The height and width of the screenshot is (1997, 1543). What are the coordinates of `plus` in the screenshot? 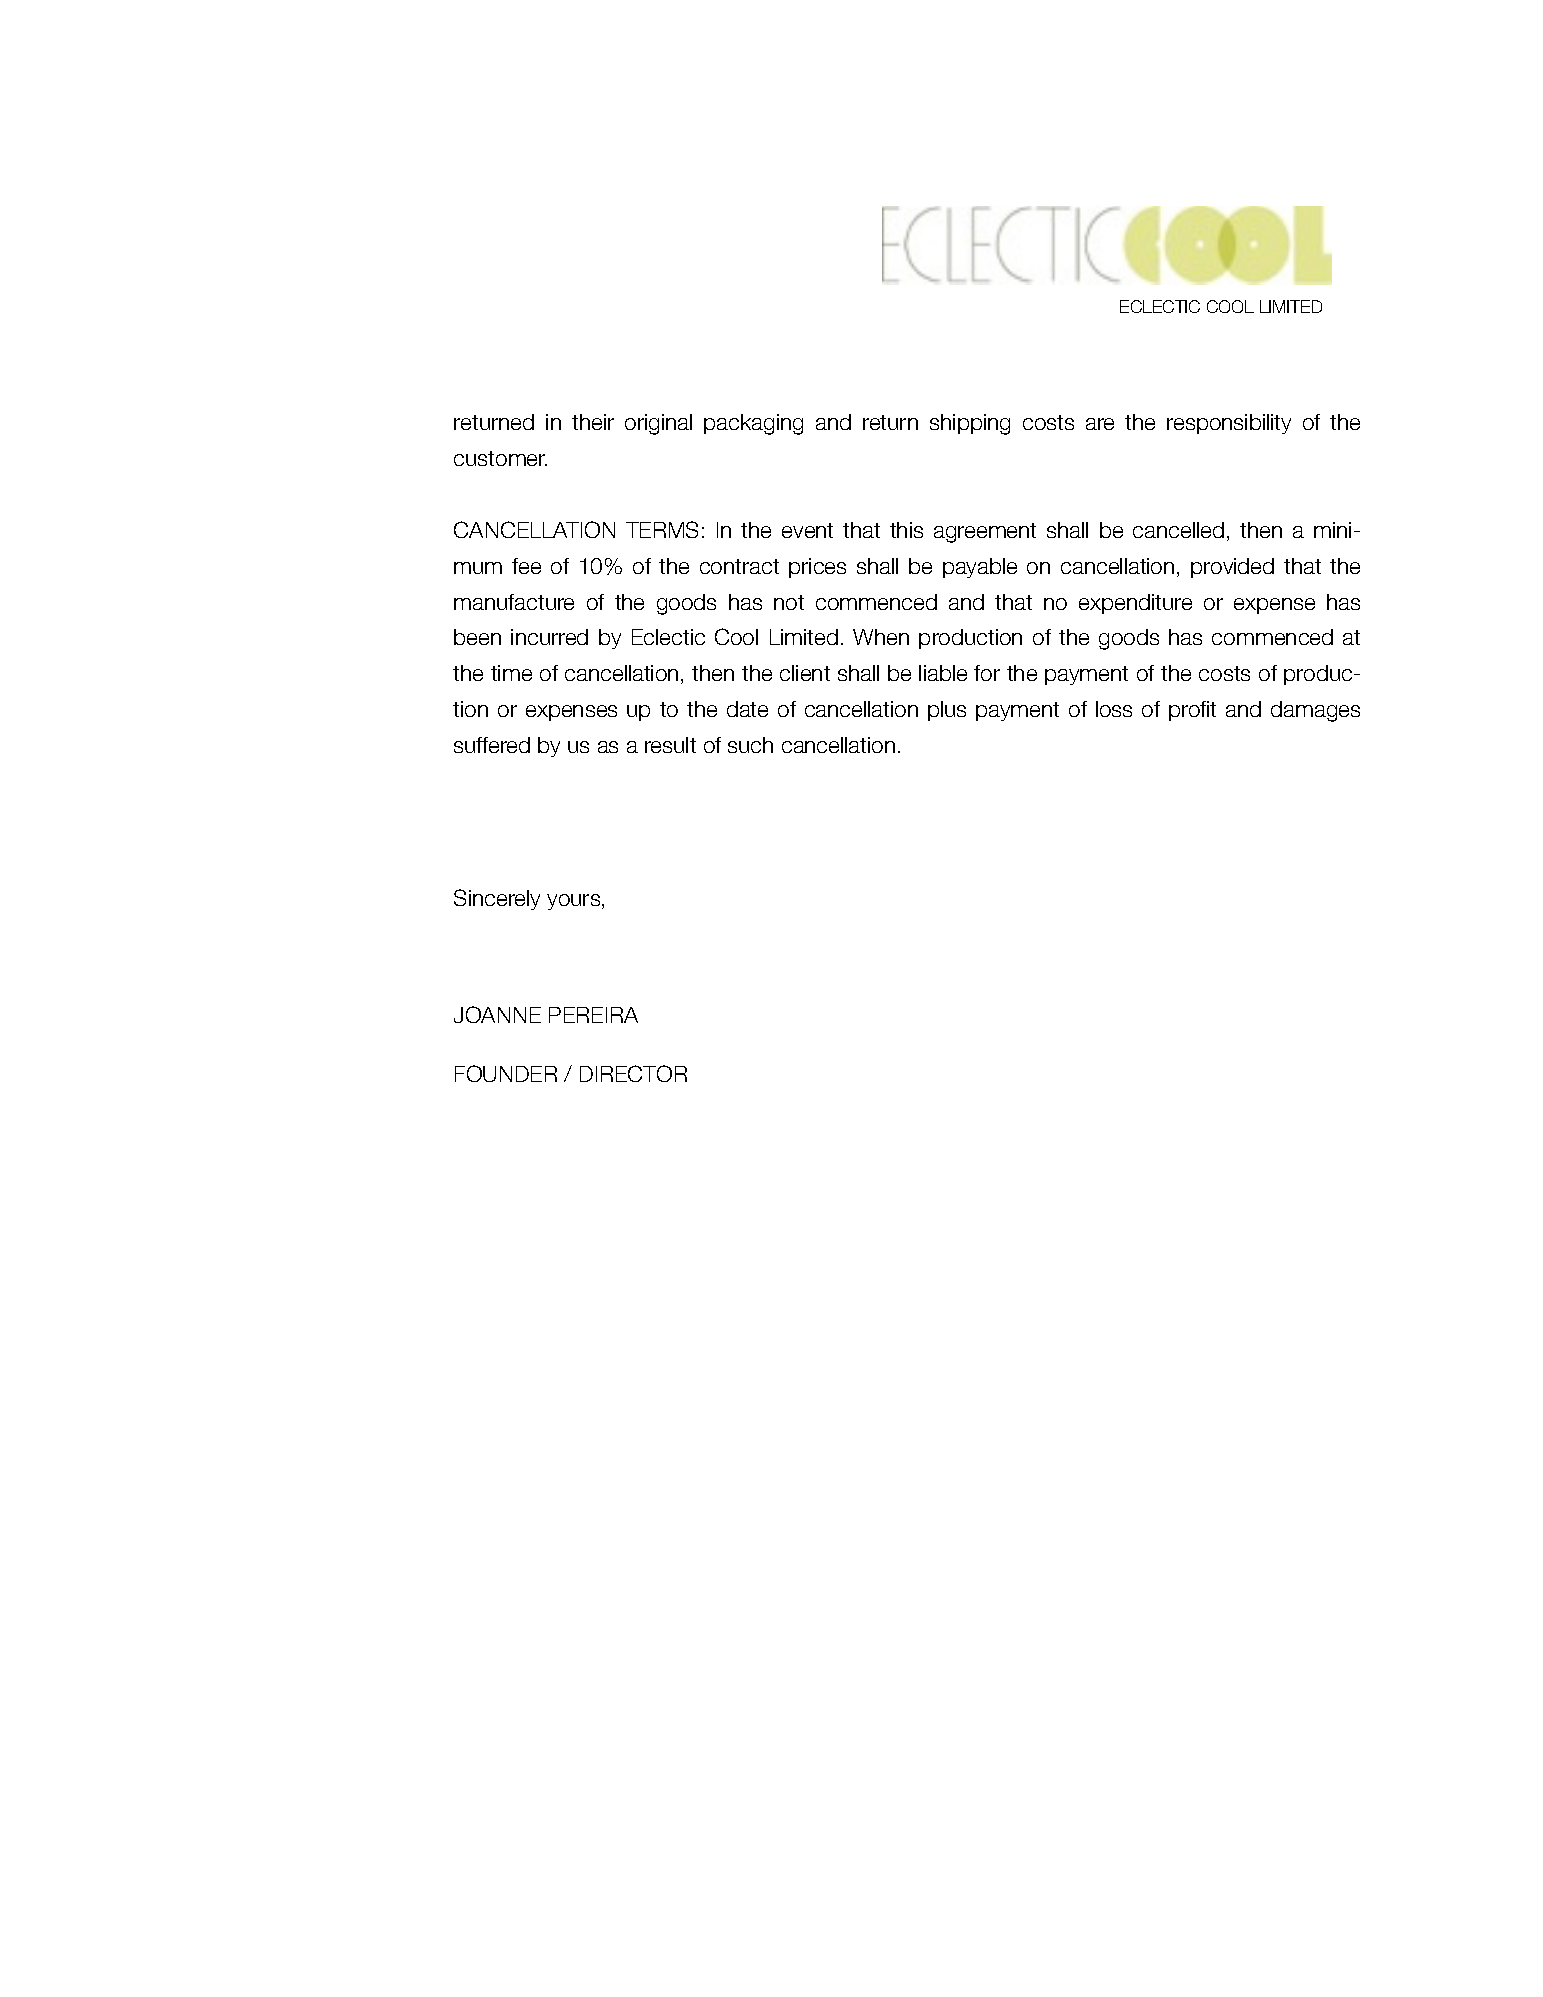 It's located at (947, 711).
